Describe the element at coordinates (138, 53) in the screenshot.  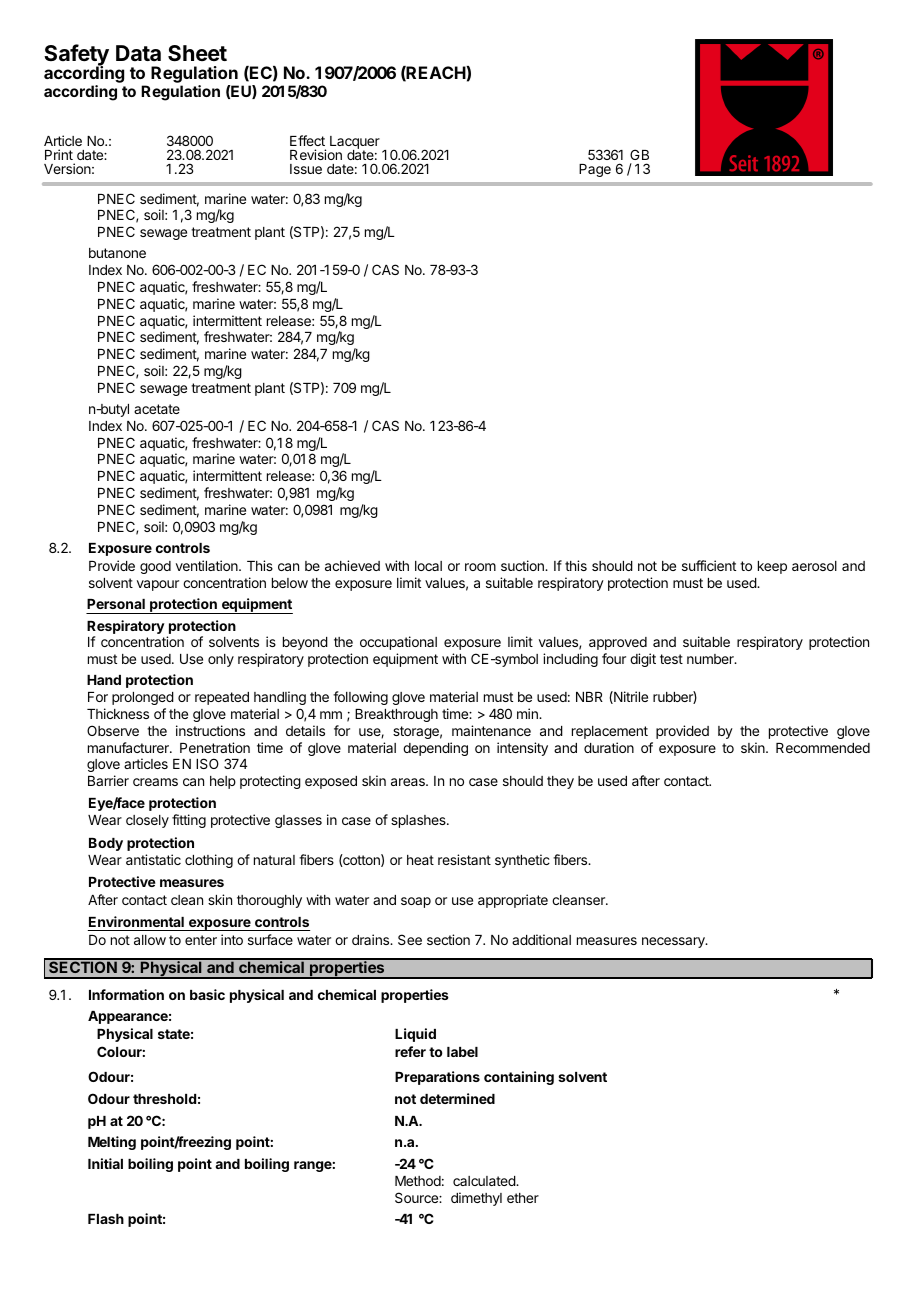
I see `Data` at that location.
